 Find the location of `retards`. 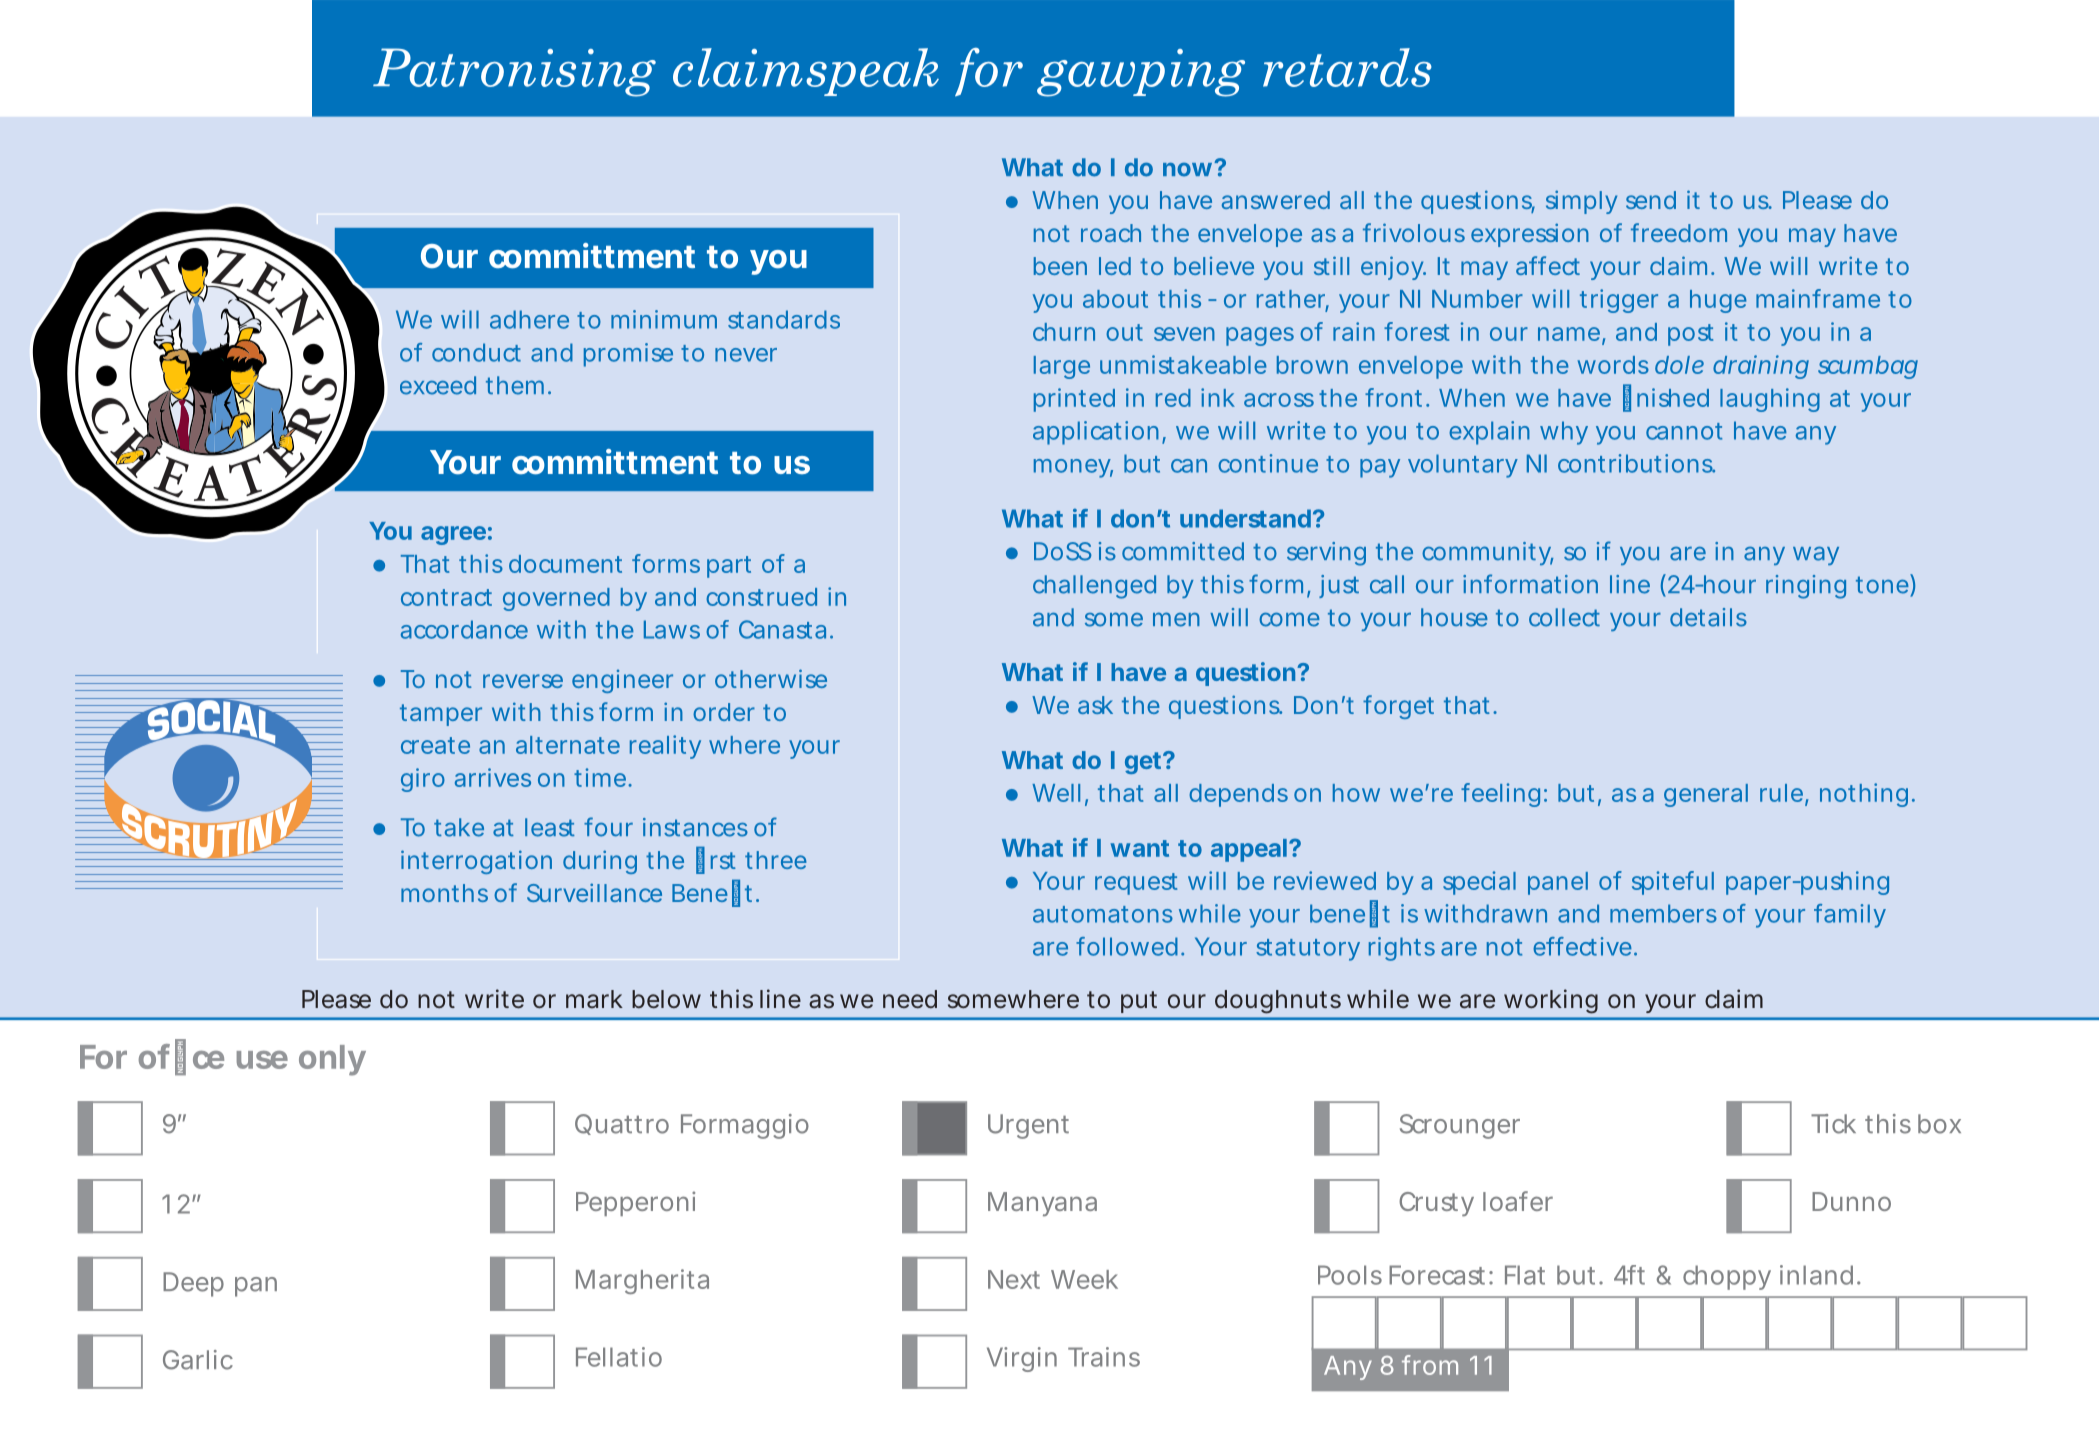

retards is located at coordinates (1347, 67).
